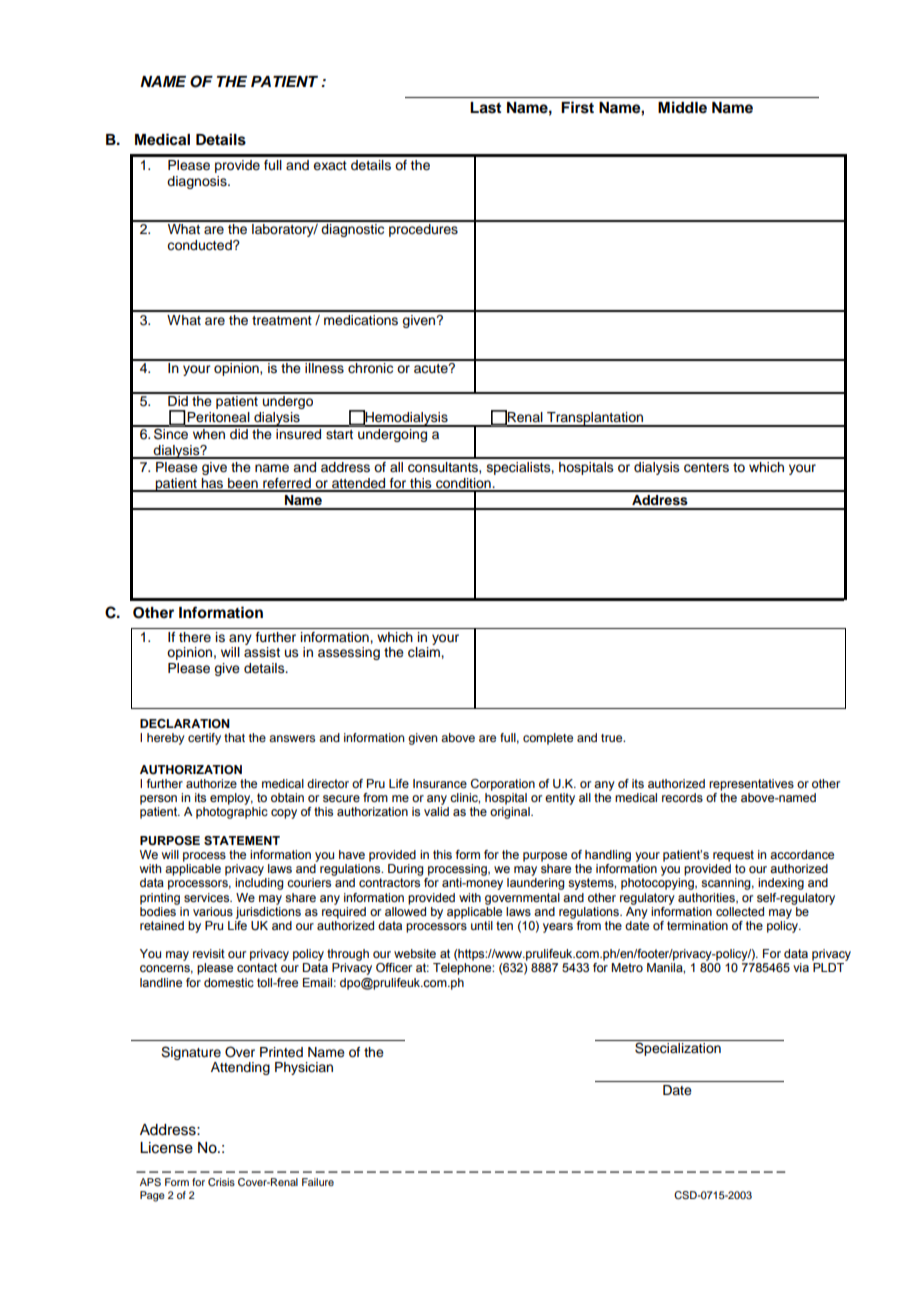 The image size is (924, 1307). I want to click on Middle, so click(682, 107).
